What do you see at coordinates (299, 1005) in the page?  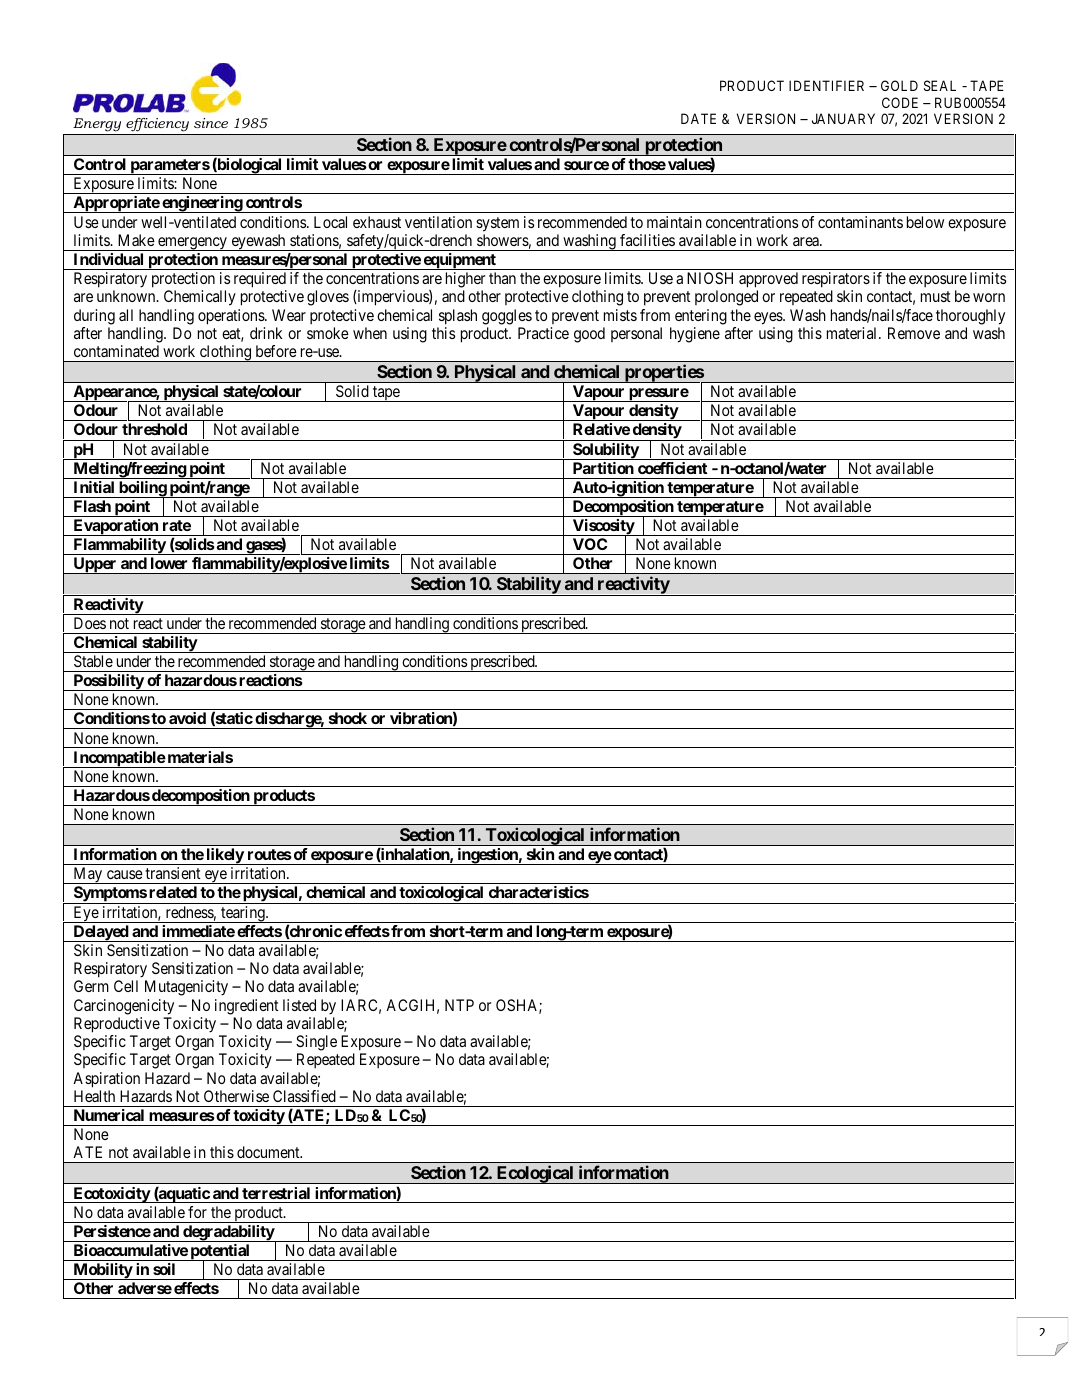 I see `listed` at bounding box center [299, 1005].
